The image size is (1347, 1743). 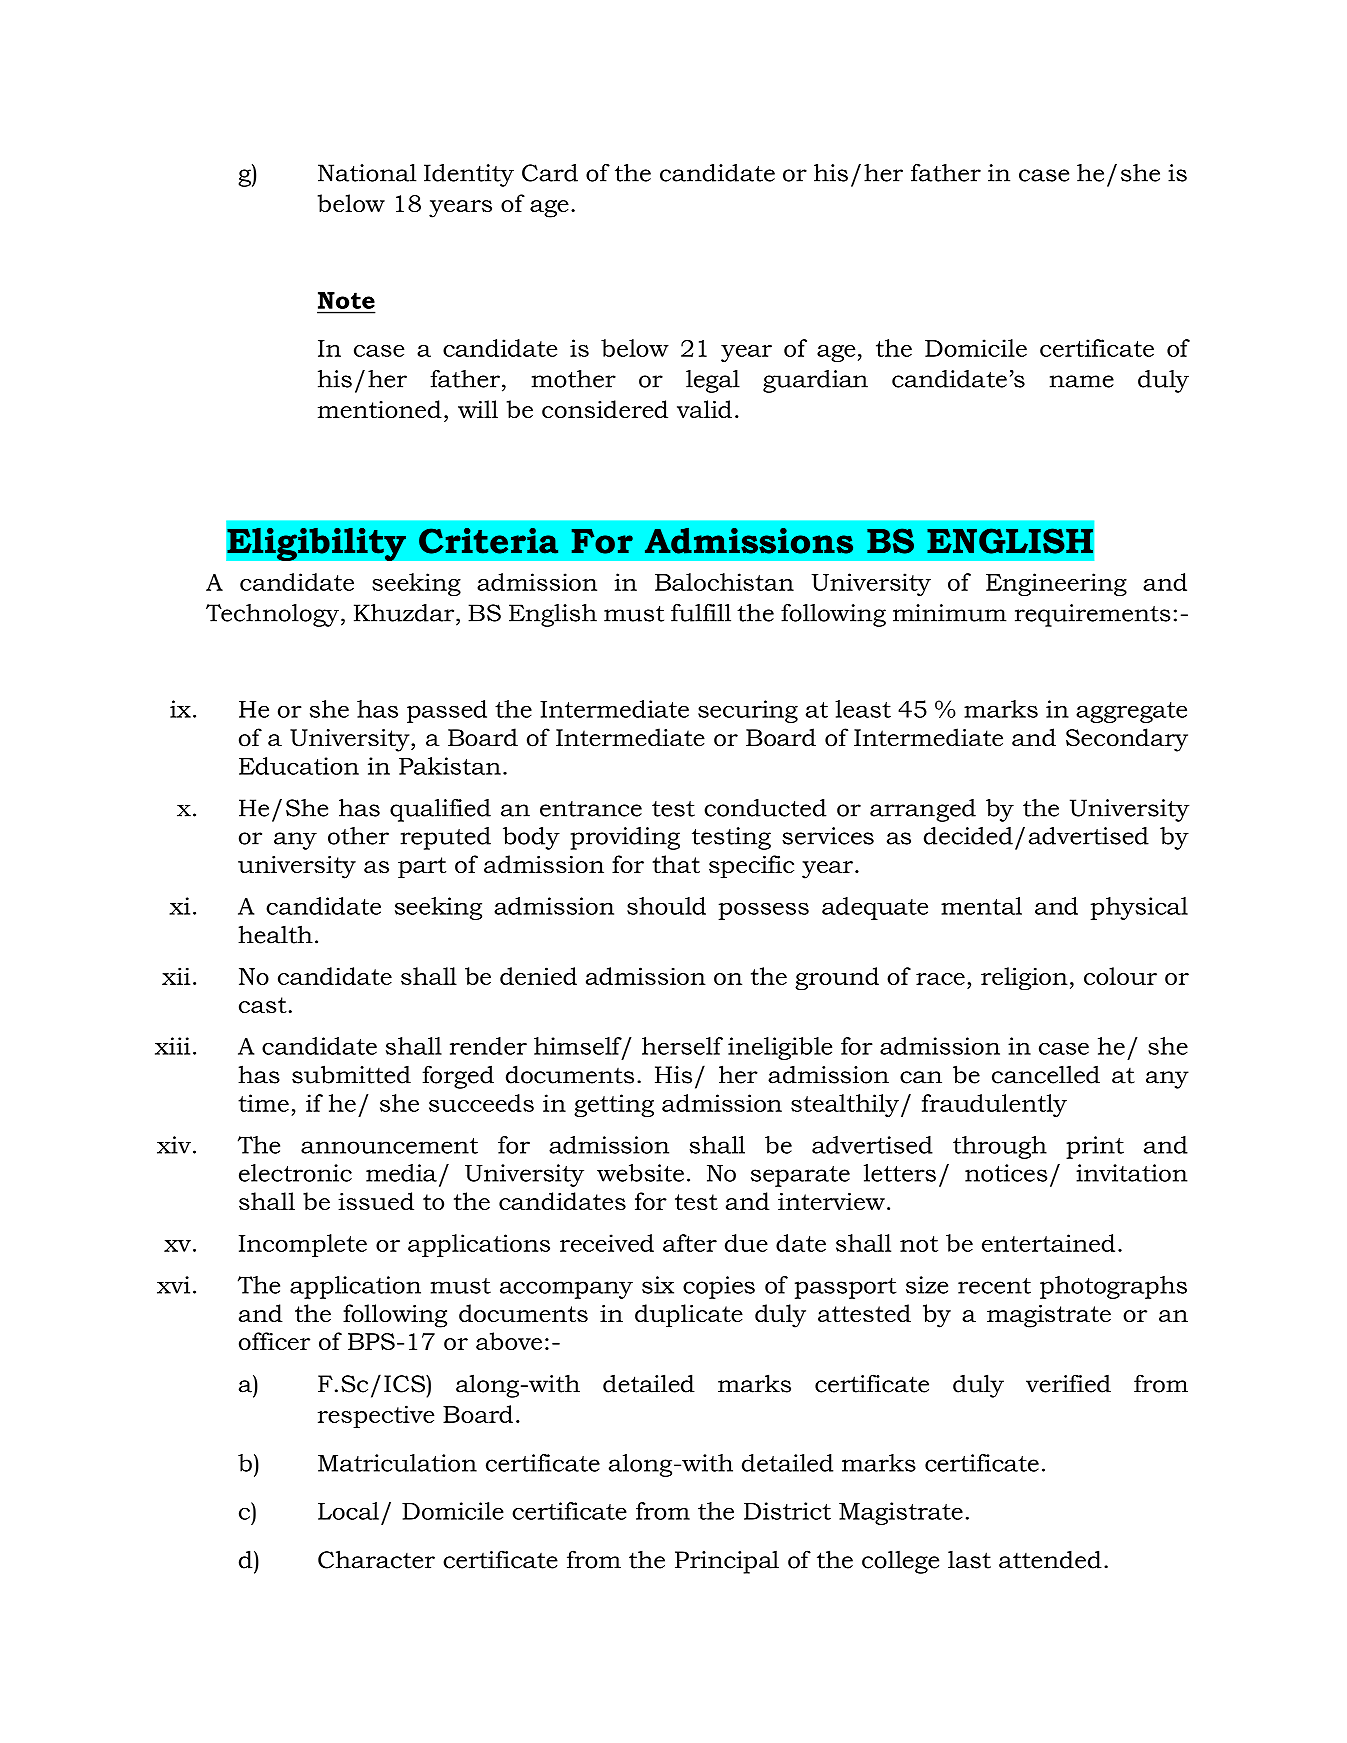 What do you see at coordinates (275, 934) in the screenshot?
I see `health` at bounding box center [275, 934].
